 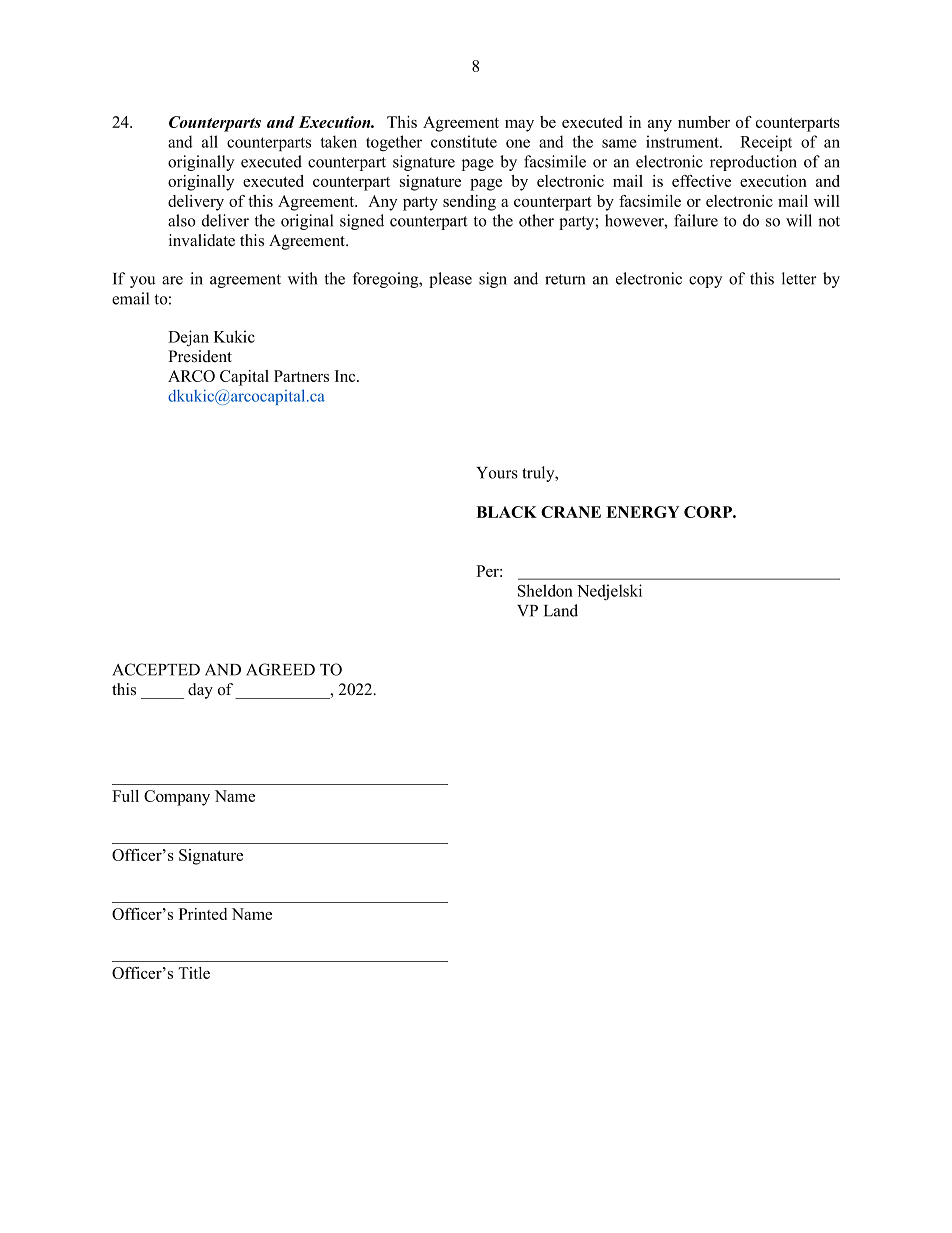 What do you see at coordinates (182, 220) in the document?
I see `also` at bounding box center [182, 220].
